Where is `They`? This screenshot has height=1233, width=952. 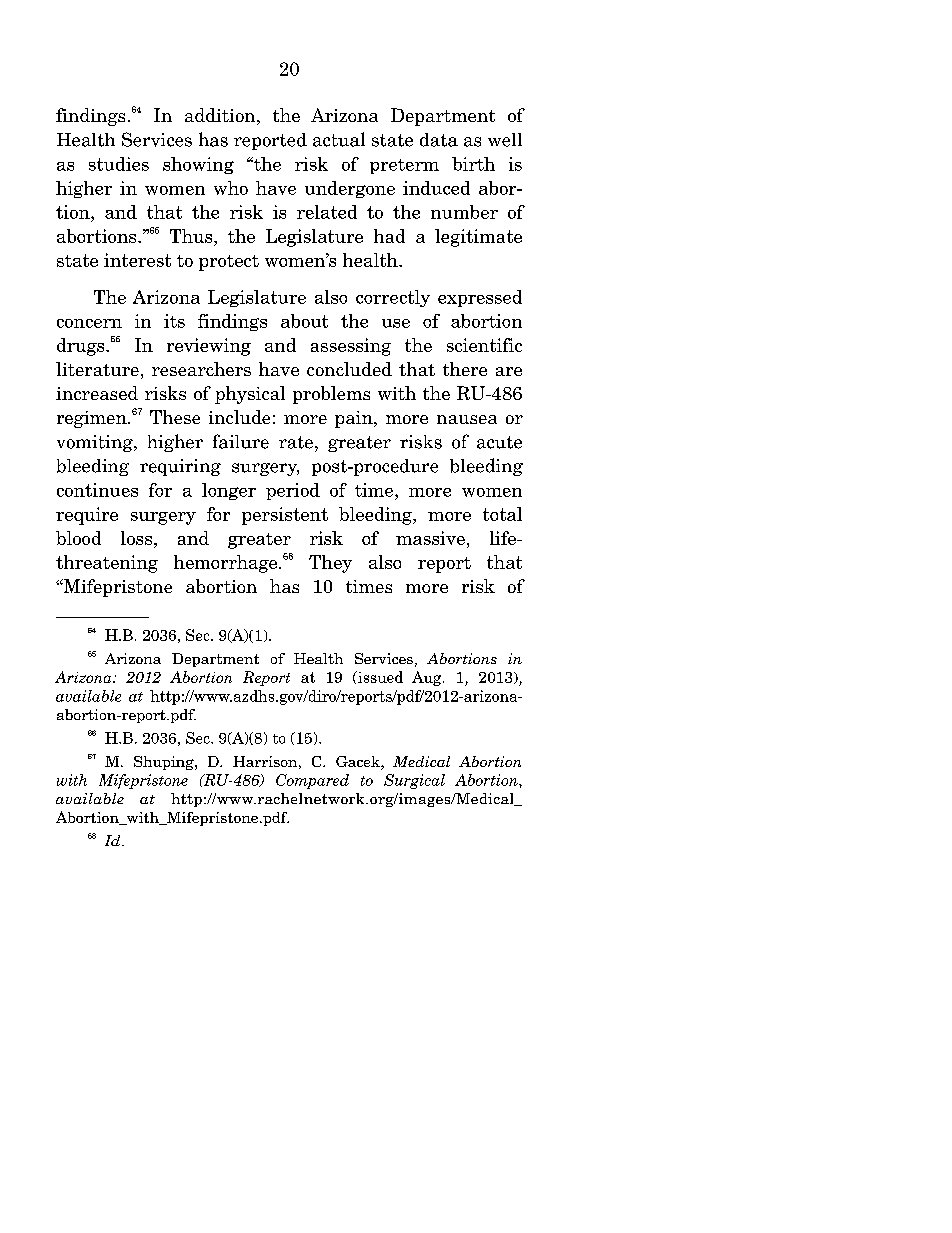 They is located at coordinates (330, 564).
